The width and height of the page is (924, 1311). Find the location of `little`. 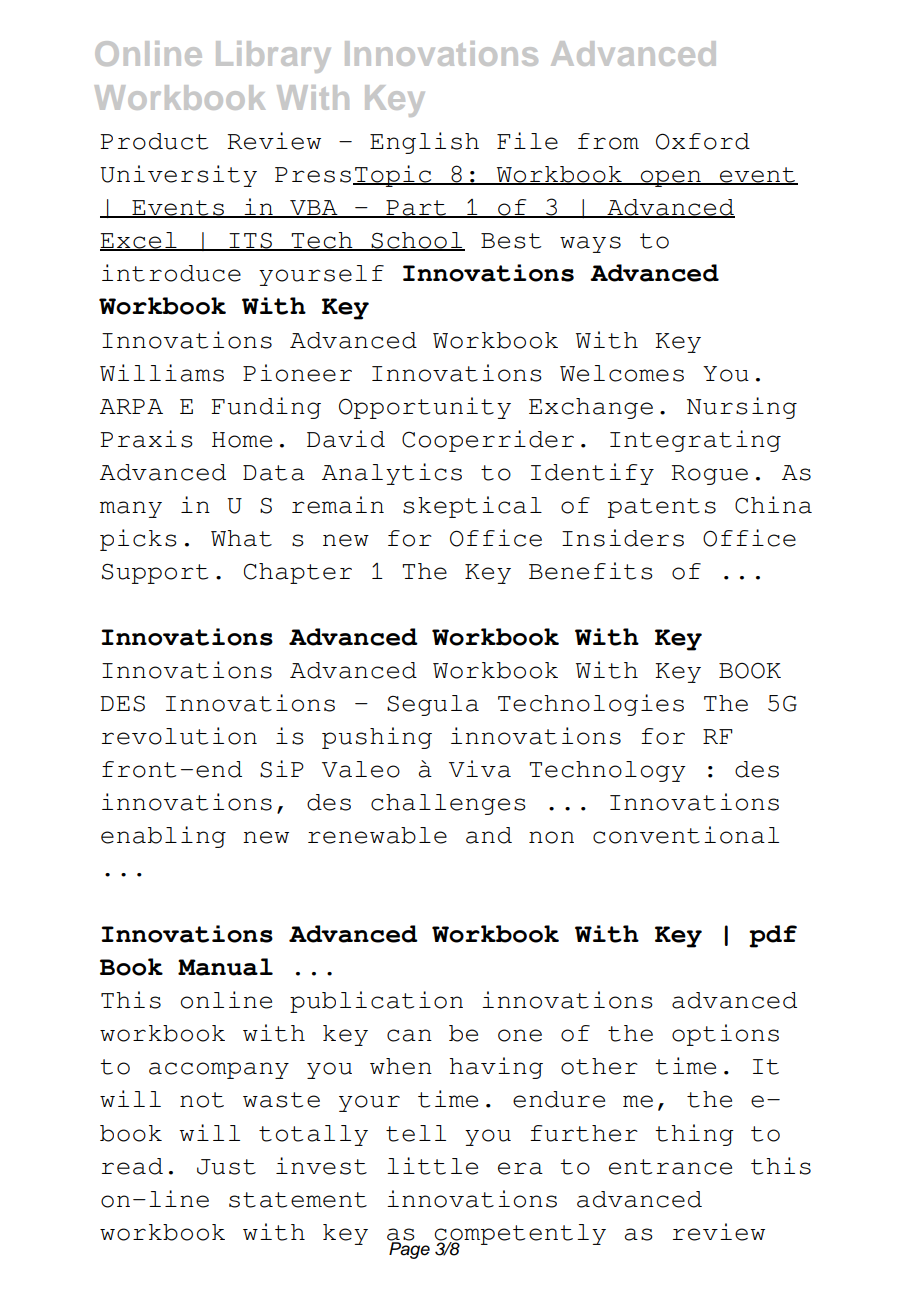

little is located at coordinates (432, 1166).
